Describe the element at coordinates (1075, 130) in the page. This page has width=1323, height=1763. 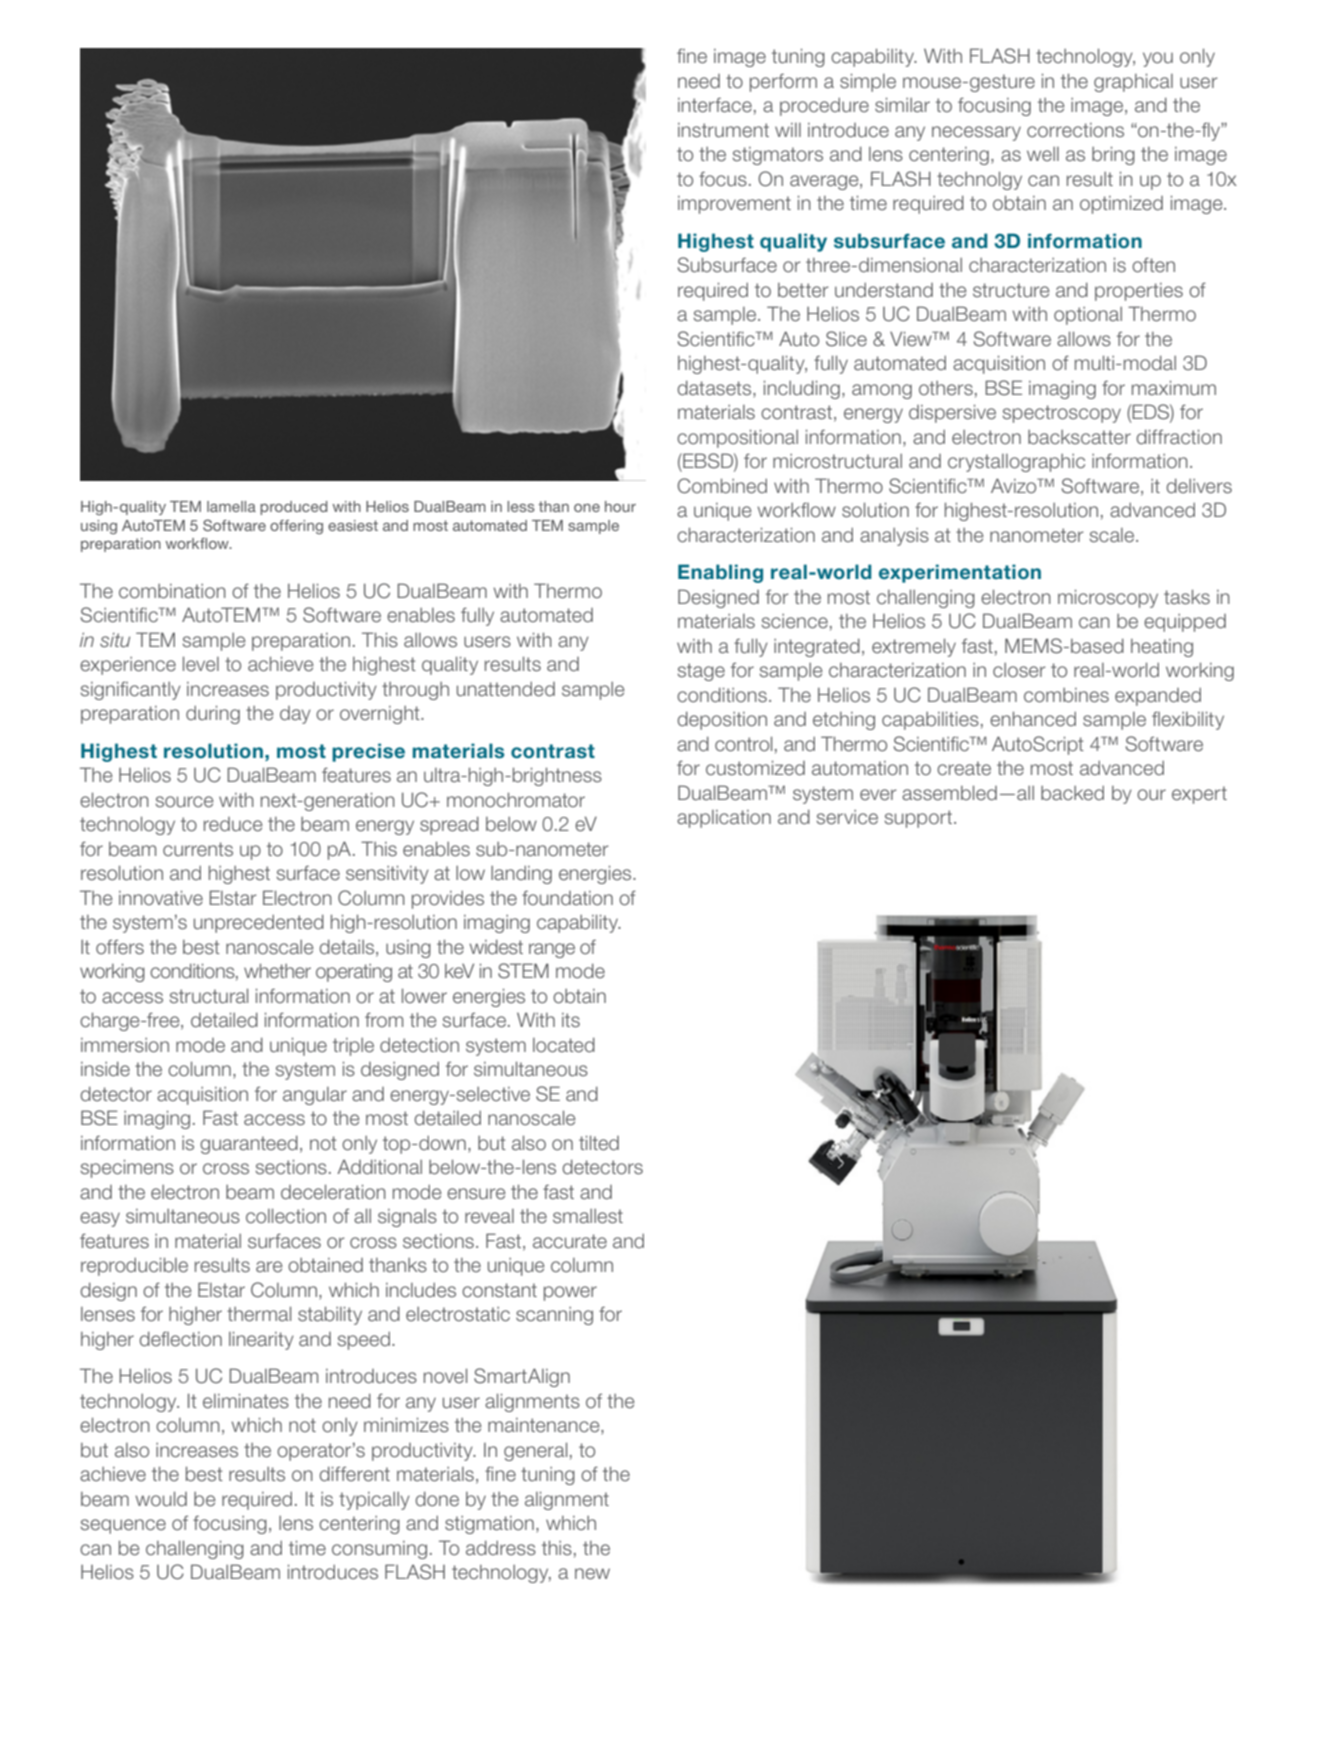
I see `corrections` at that location.
